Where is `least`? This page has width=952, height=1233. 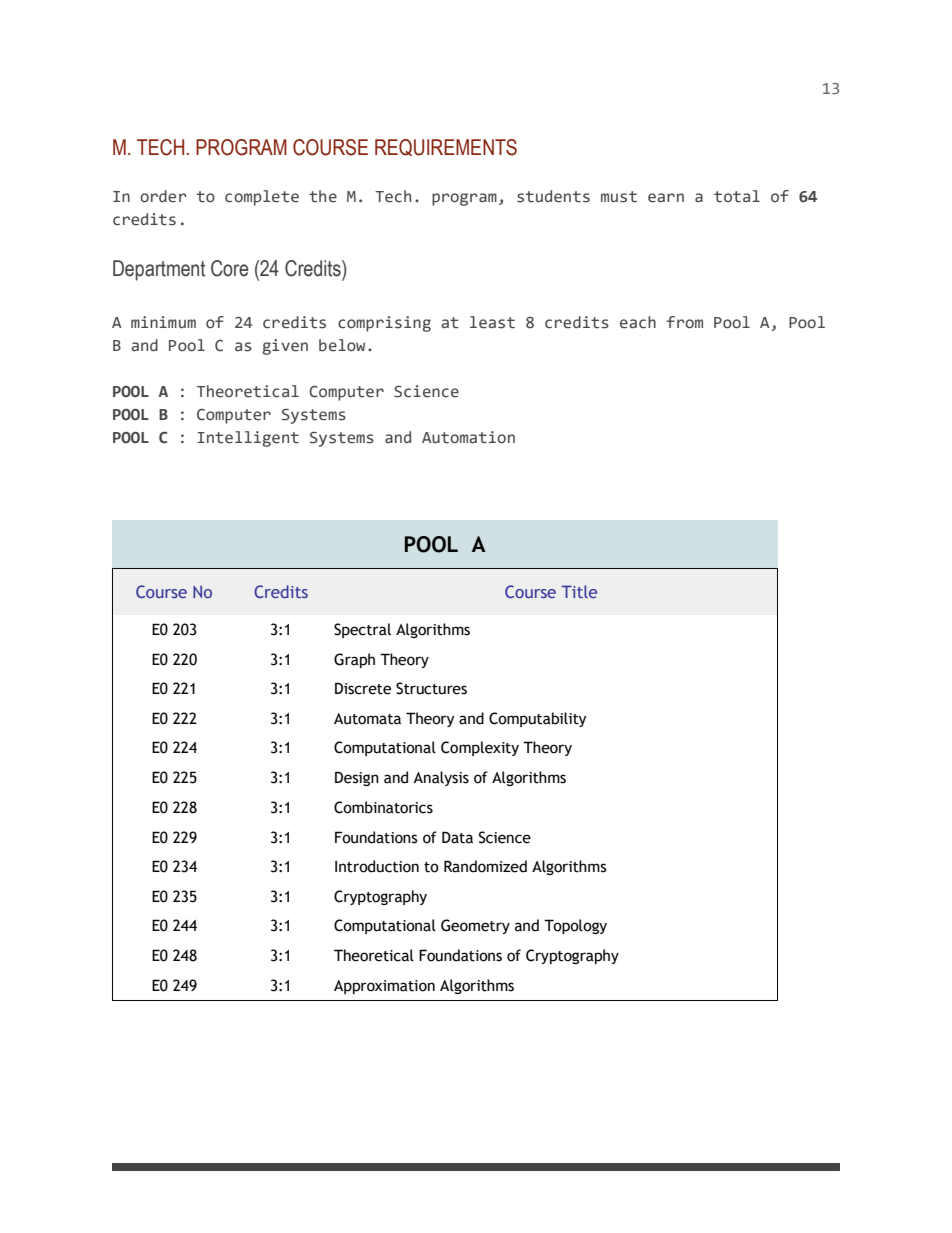 least is located at coordinates (492, 322).
